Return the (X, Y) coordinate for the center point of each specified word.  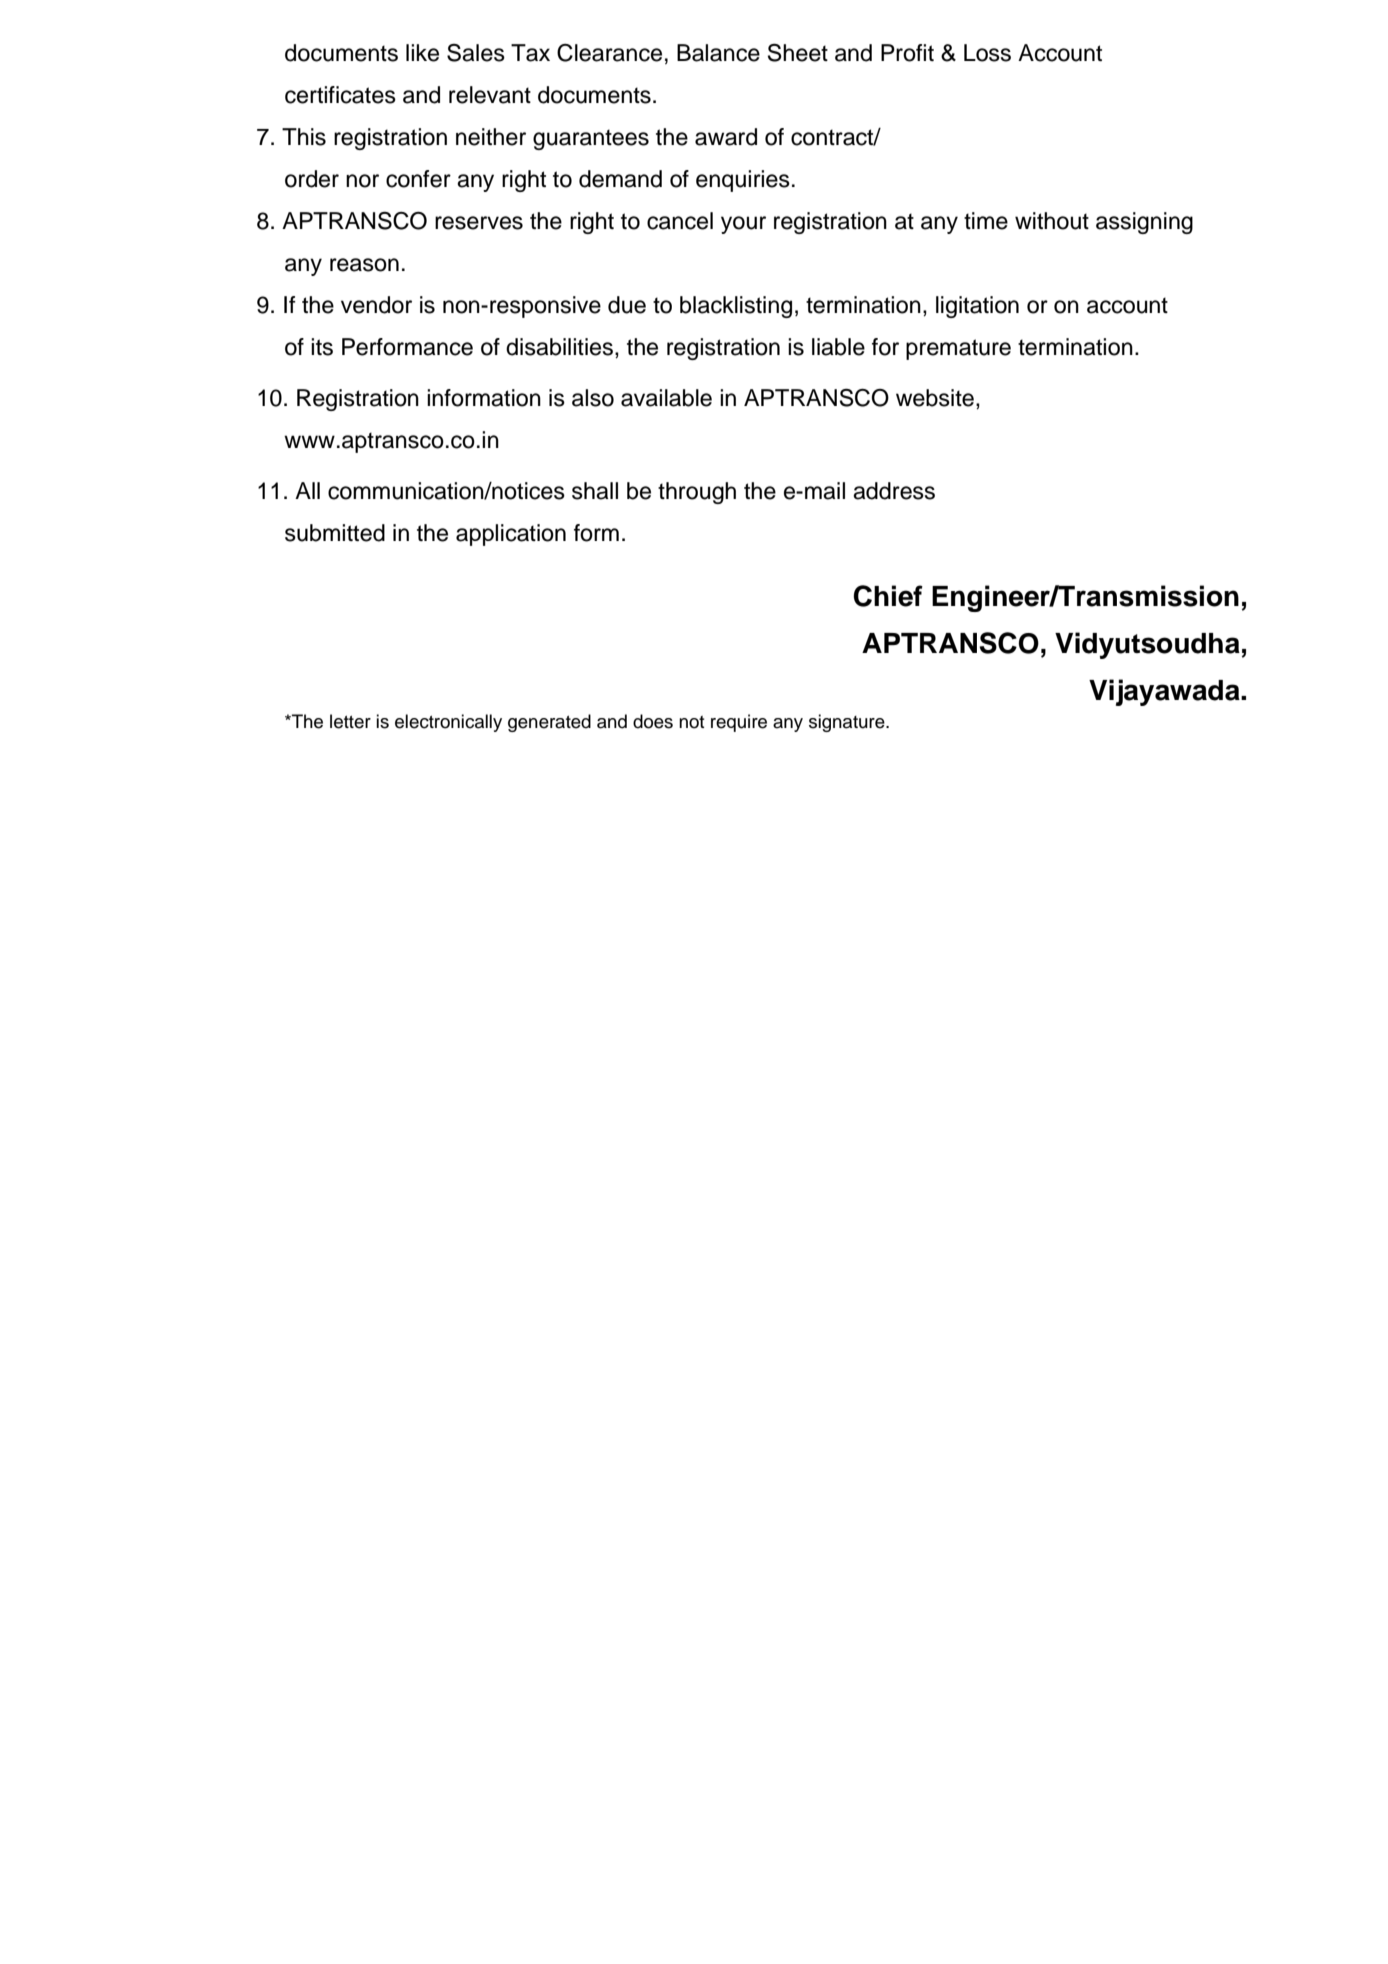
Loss (987, 53)
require (739, 723)
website (935, 398)
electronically (448, 723)
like (422, 53)
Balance (718, 53)
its (322, 347)
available (666, 398)
